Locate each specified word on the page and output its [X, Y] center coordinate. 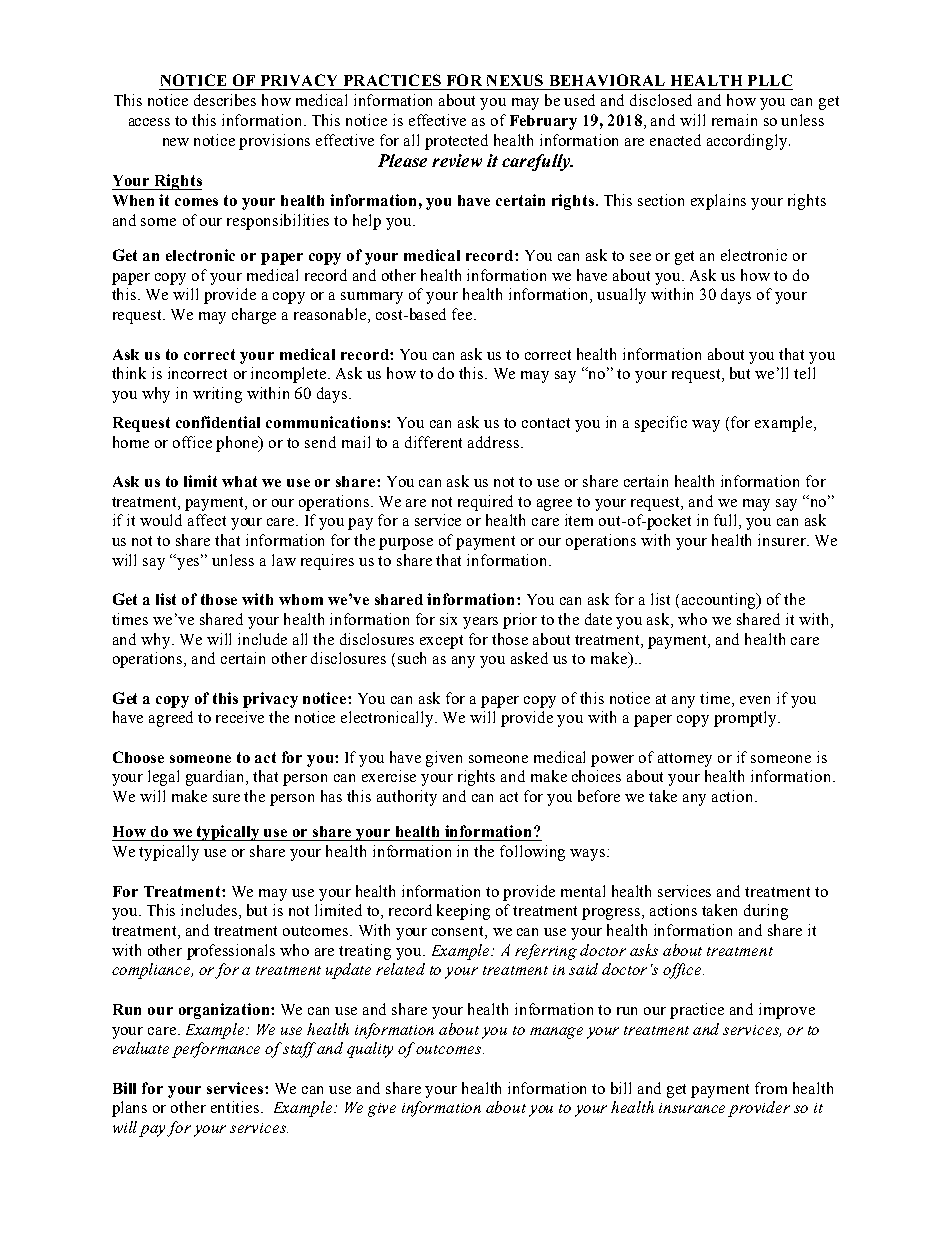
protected [456, 142]
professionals [231, 952]
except [441, 642]
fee [463, 314]
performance [216, 1050]
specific [661, 424]
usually [621, 296]
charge [254, 316]
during [766, 912]
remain [734, 120]
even [755, 700]
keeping [463, 912]
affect [207, 520]
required [485, 503]
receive [240, 717]
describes [225, 100]
